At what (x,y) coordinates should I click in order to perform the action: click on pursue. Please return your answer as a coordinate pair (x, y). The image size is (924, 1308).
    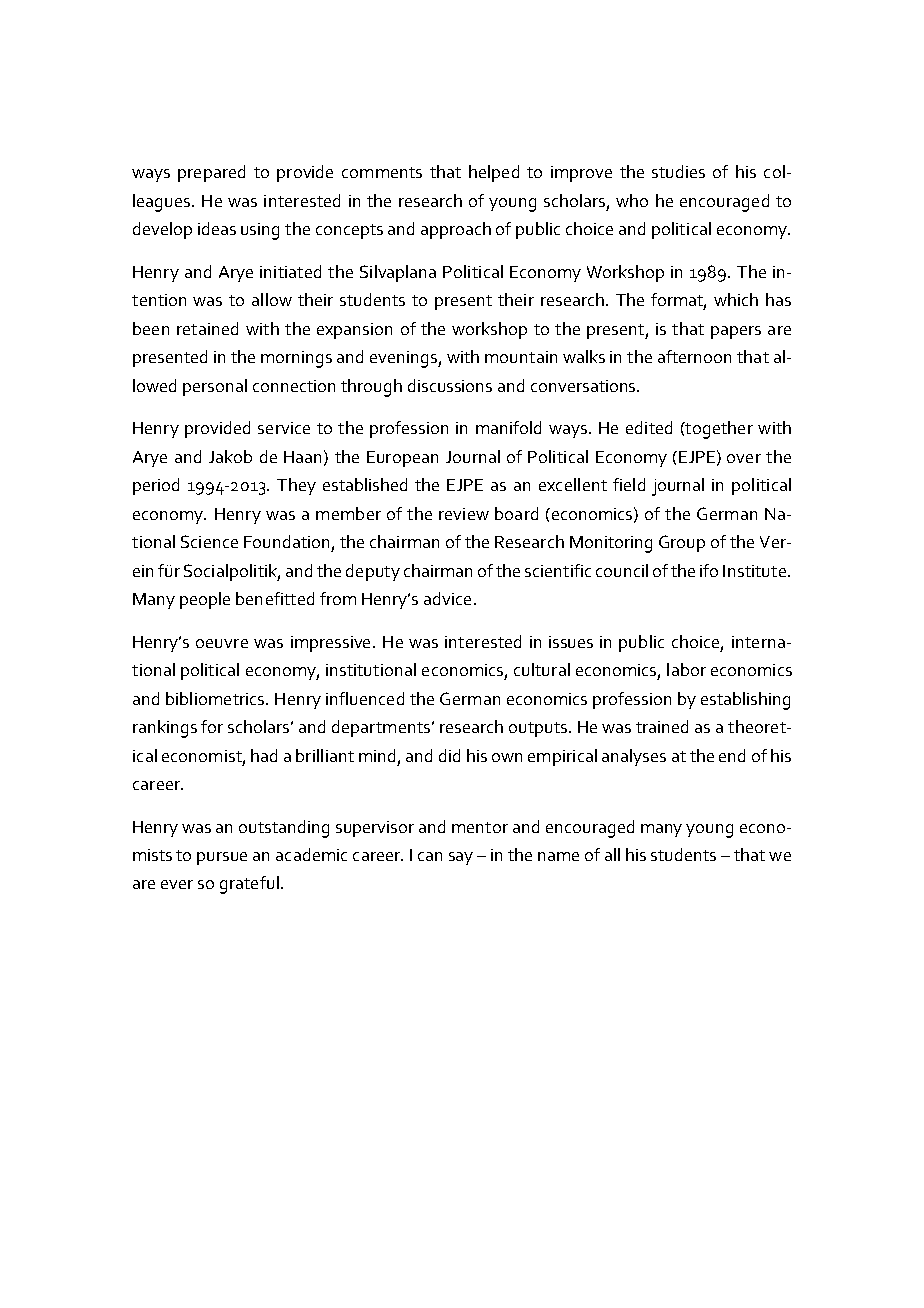
    Looking at the image, I should click on (222, 858).
